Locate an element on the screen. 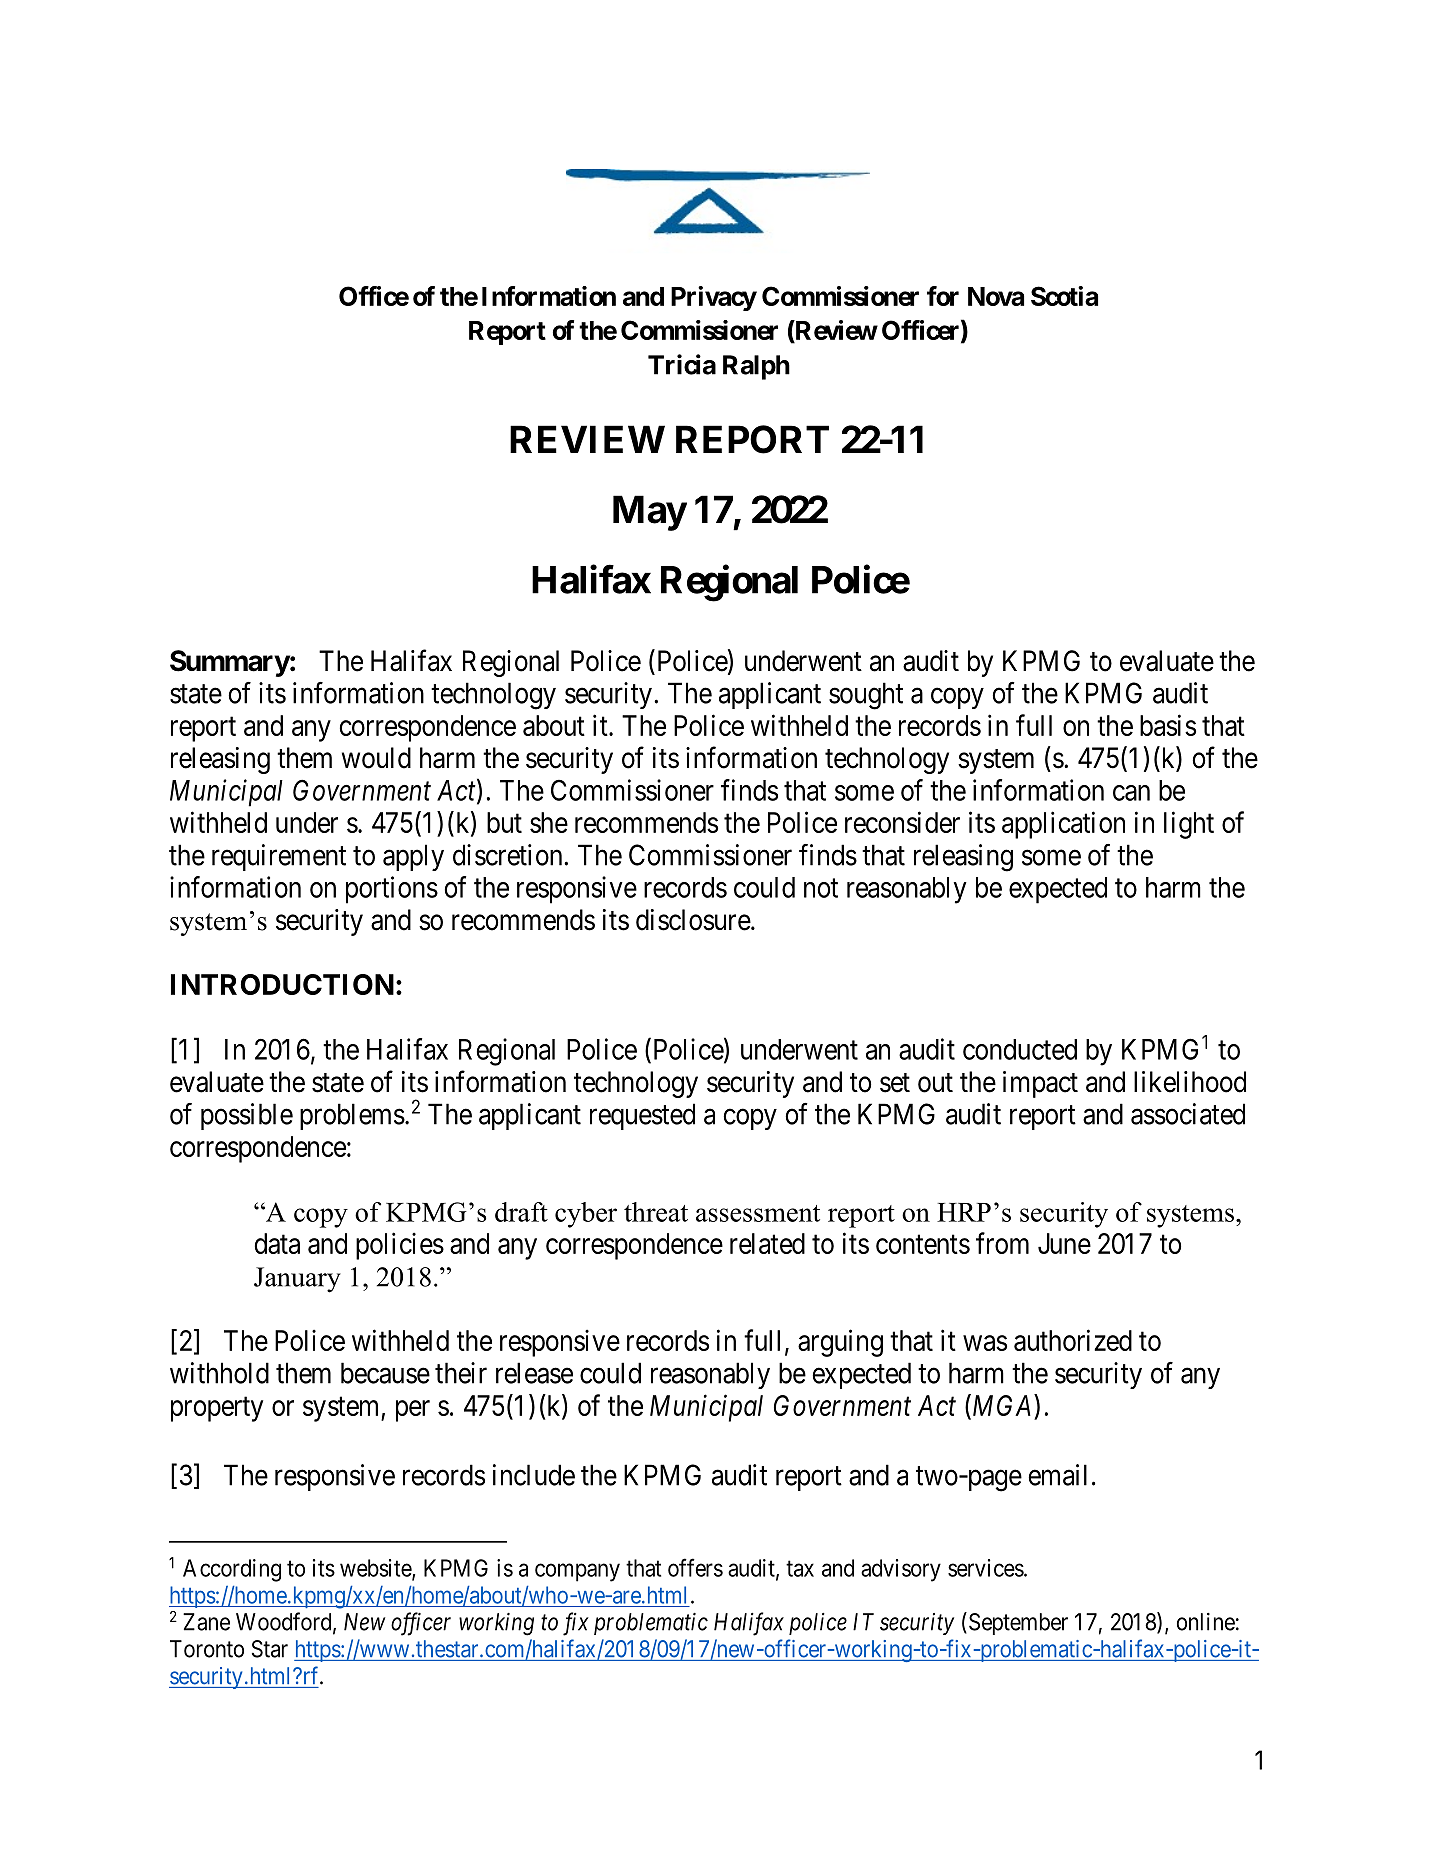  would is located at coordinates (376, 758).
